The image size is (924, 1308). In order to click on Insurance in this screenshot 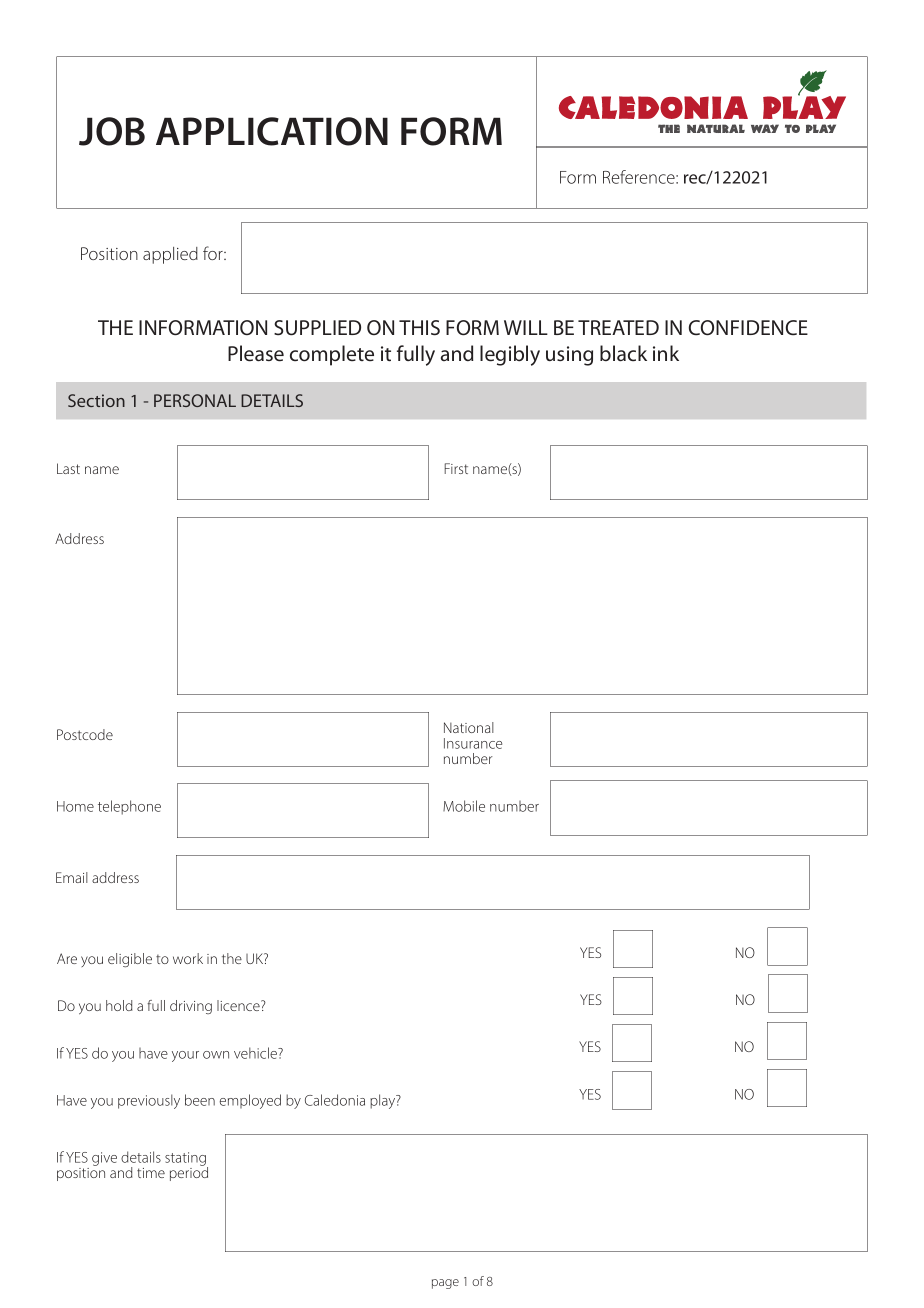, I will do `click(473, 743)`.
